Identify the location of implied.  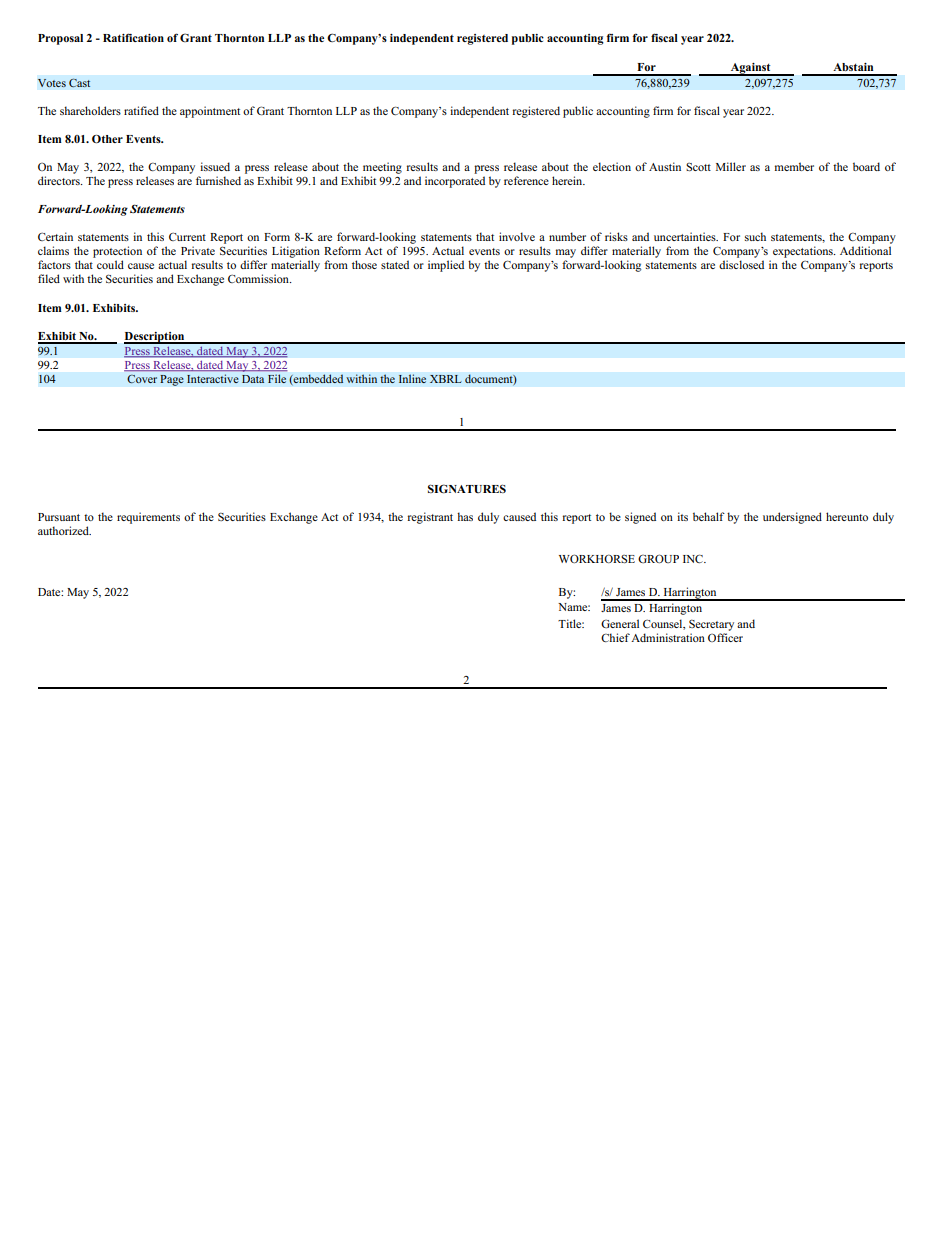
(446, 266).
